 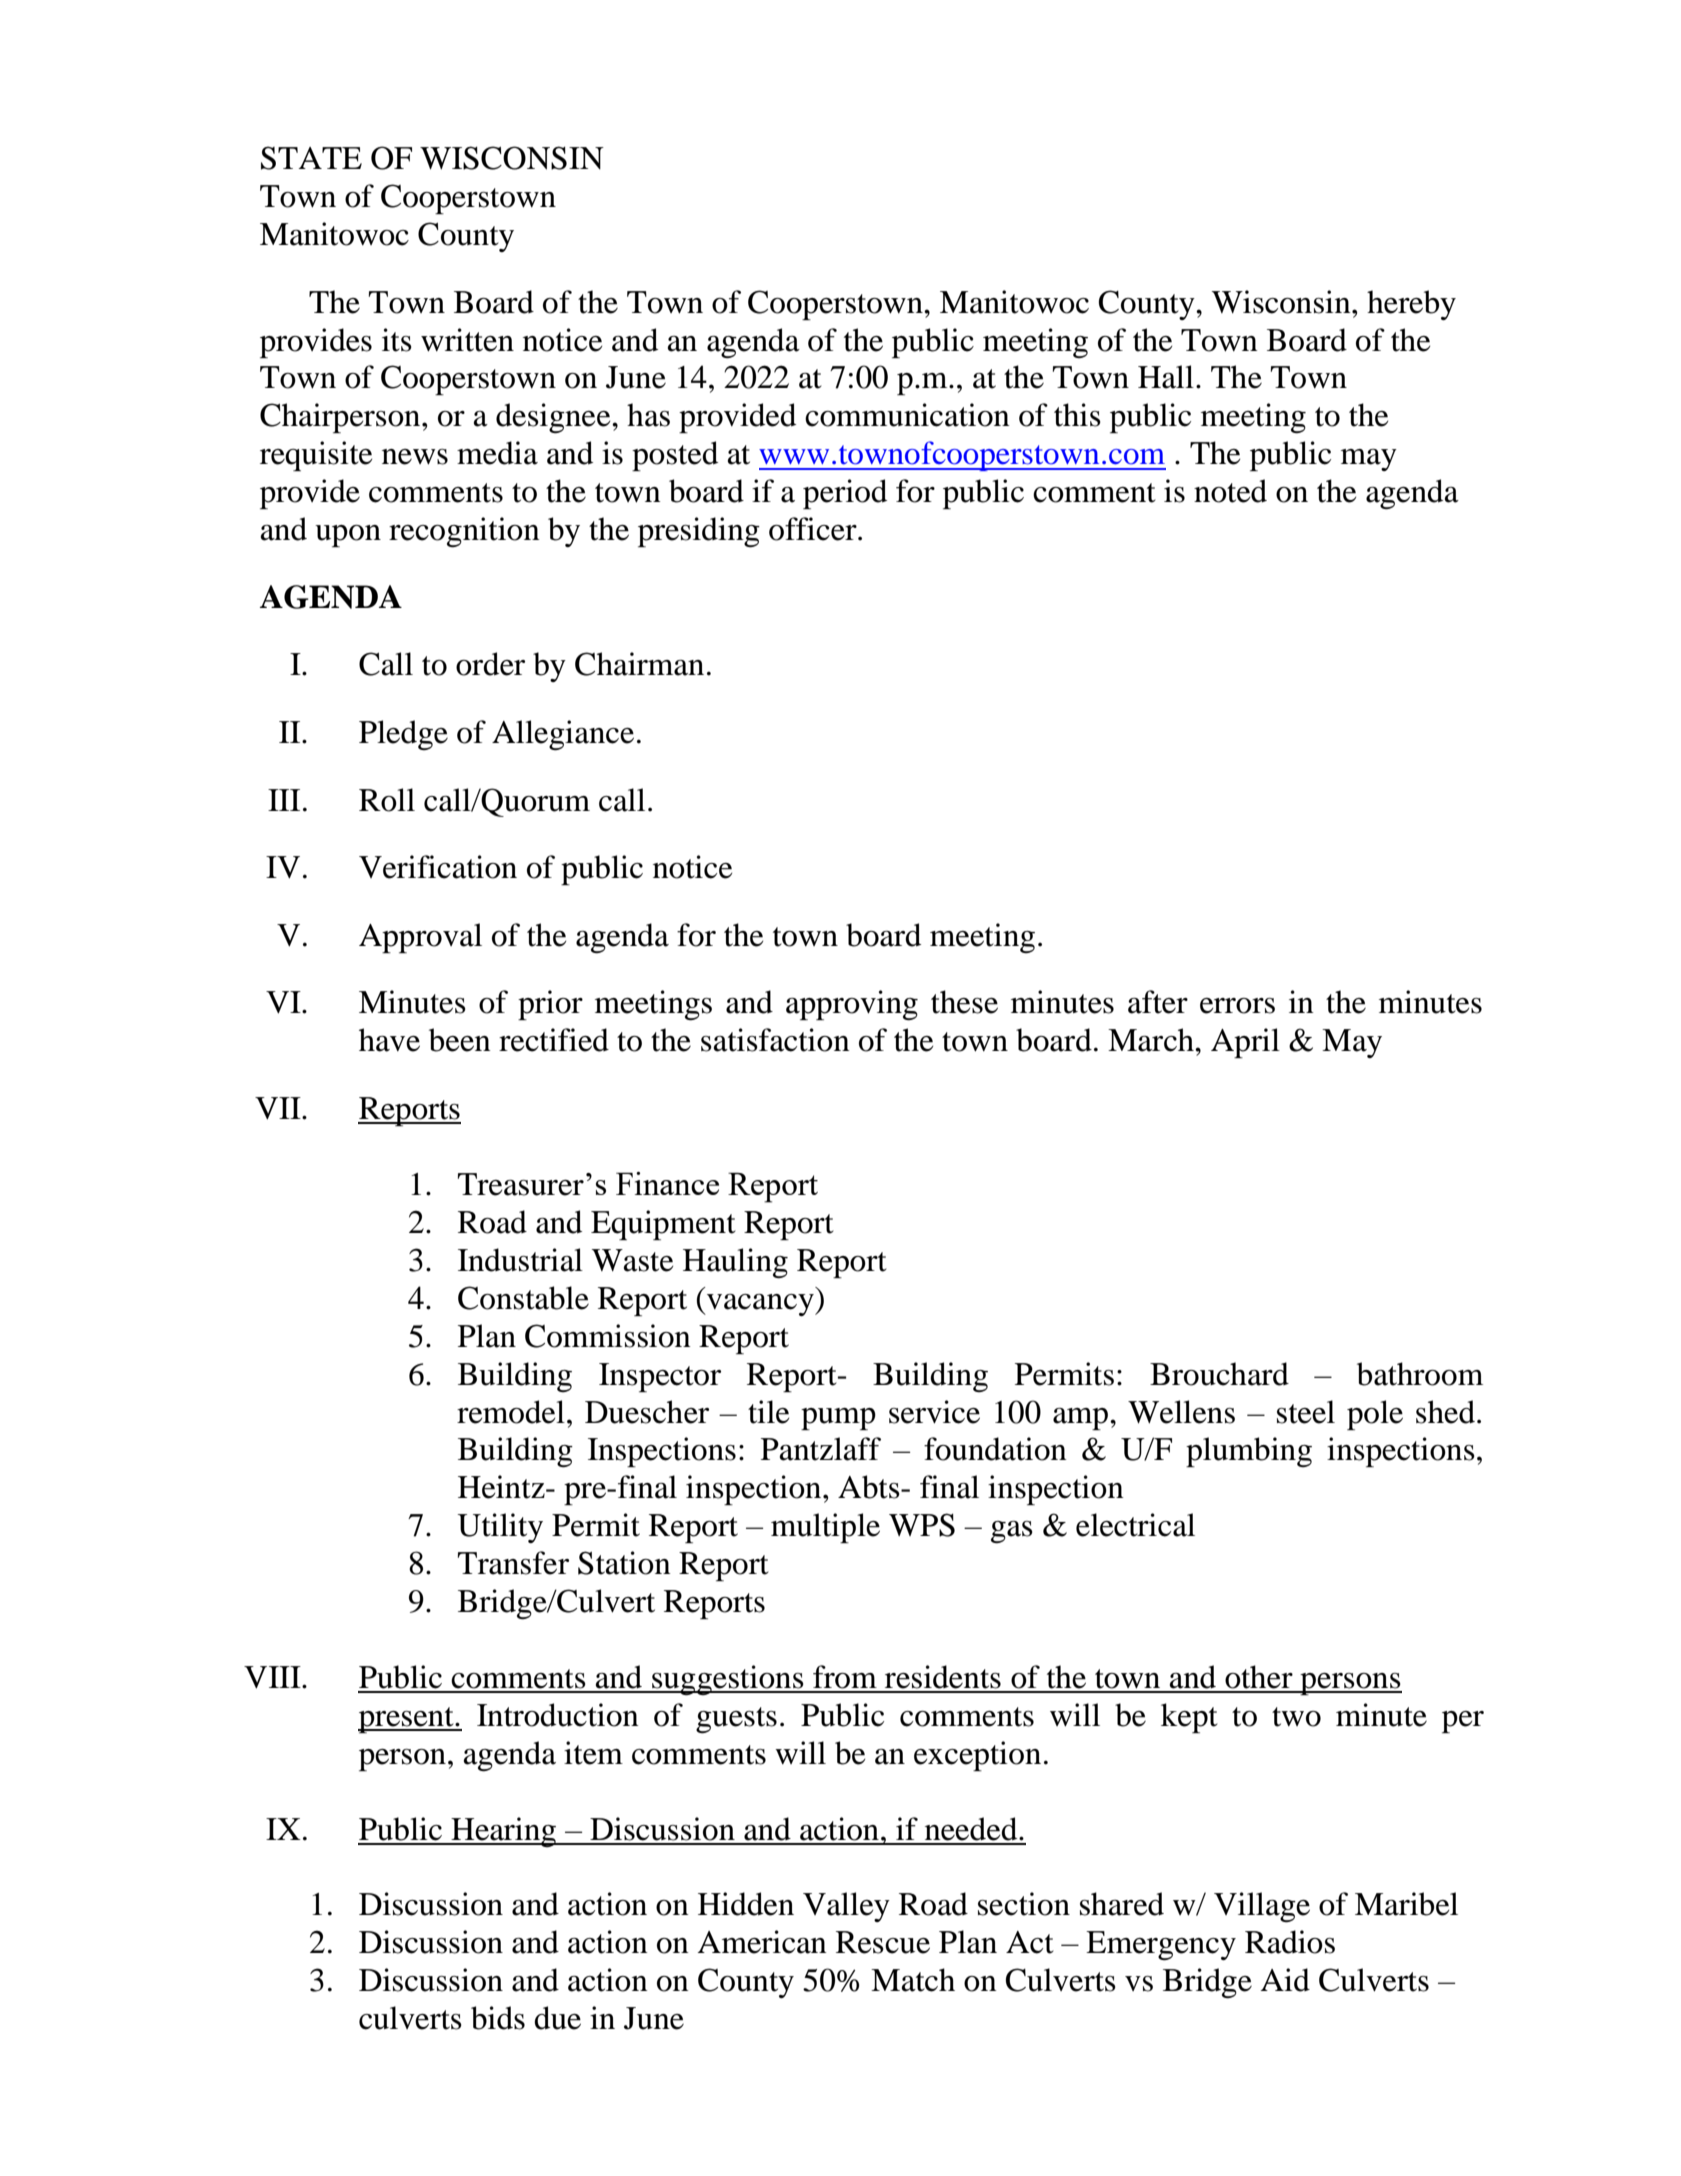 What do you see at coordinates (852, 1005) in the screenshot?
I see `approving` at bounding box center [852, 1005].
